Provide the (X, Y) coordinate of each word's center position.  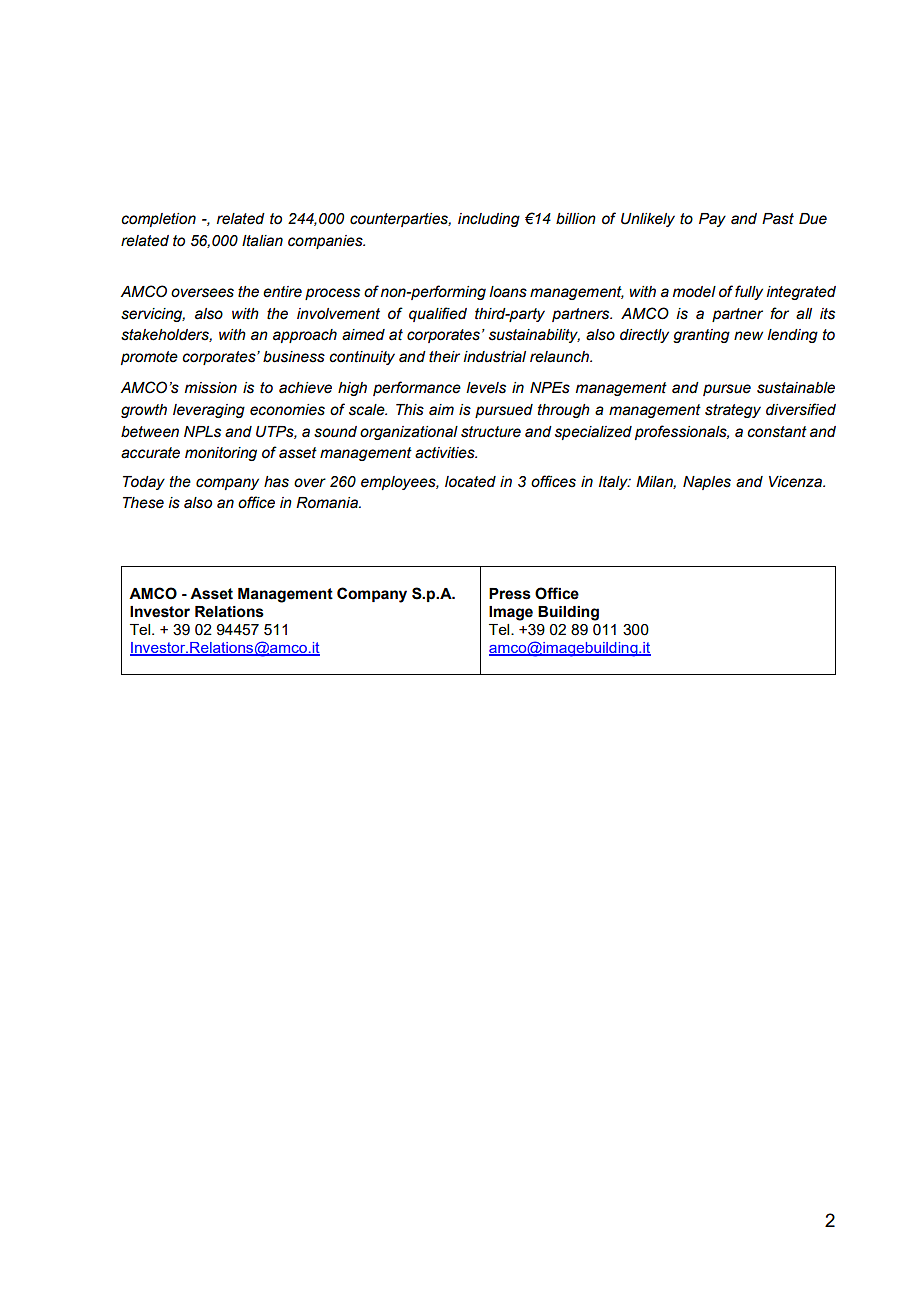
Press (510, 594)
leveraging (209, 411)
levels (486, 388)
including (489, 220)
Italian (262, 241)
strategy (733, 411)
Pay (712, 220)
